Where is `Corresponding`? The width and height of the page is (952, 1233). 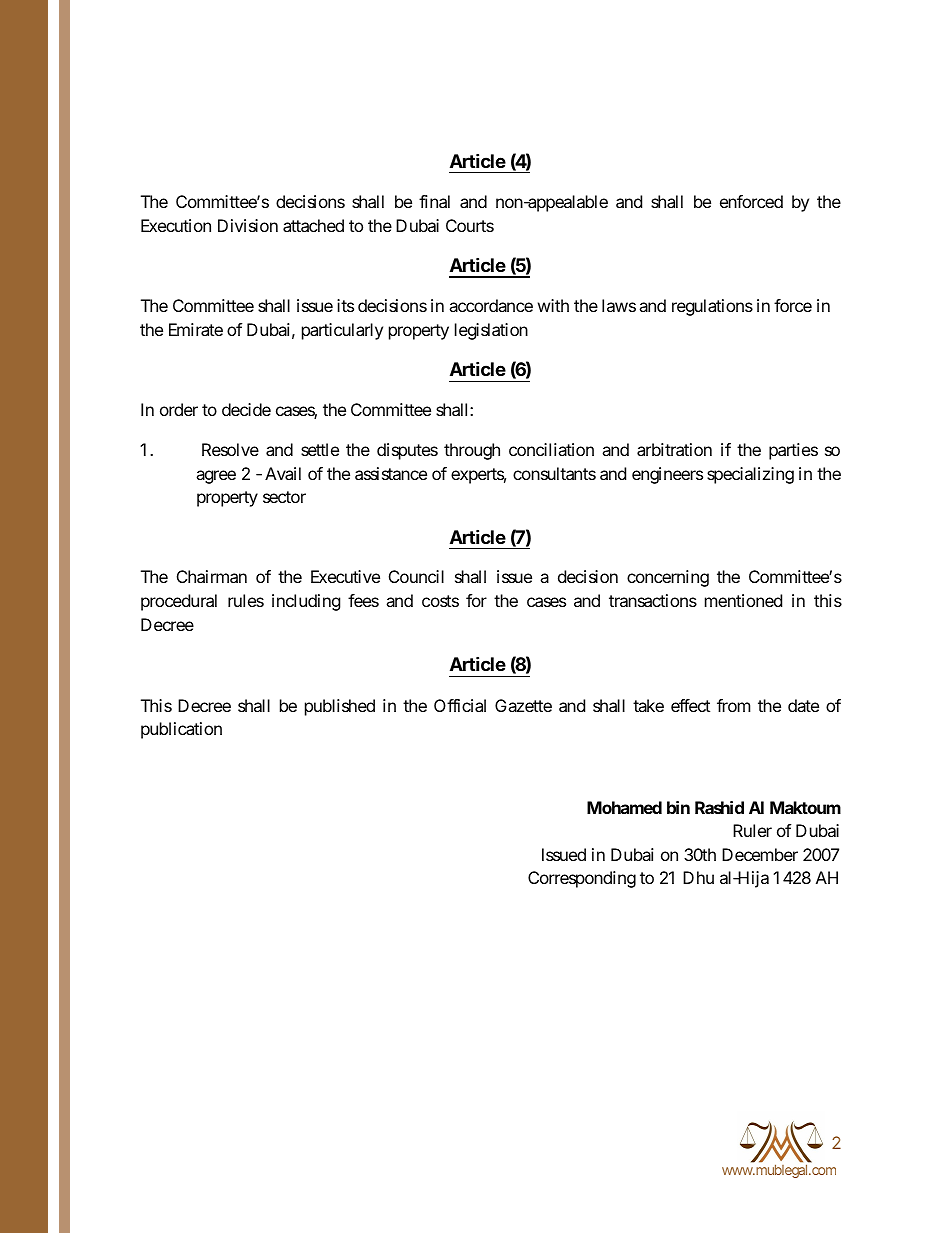
Corresponding is located at coordinates (582, 879).
